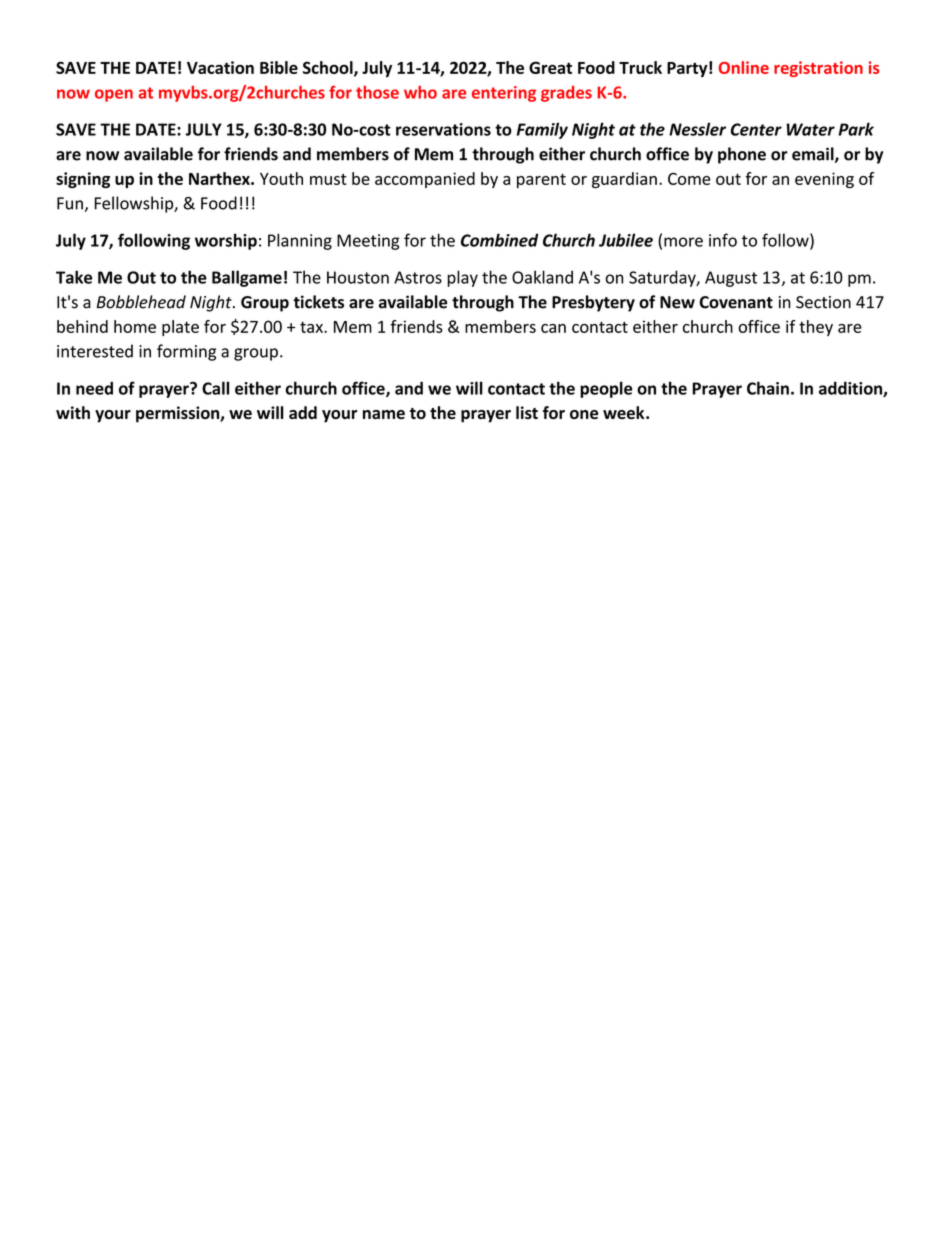  I want to click on Combined, so click(499, 240).
